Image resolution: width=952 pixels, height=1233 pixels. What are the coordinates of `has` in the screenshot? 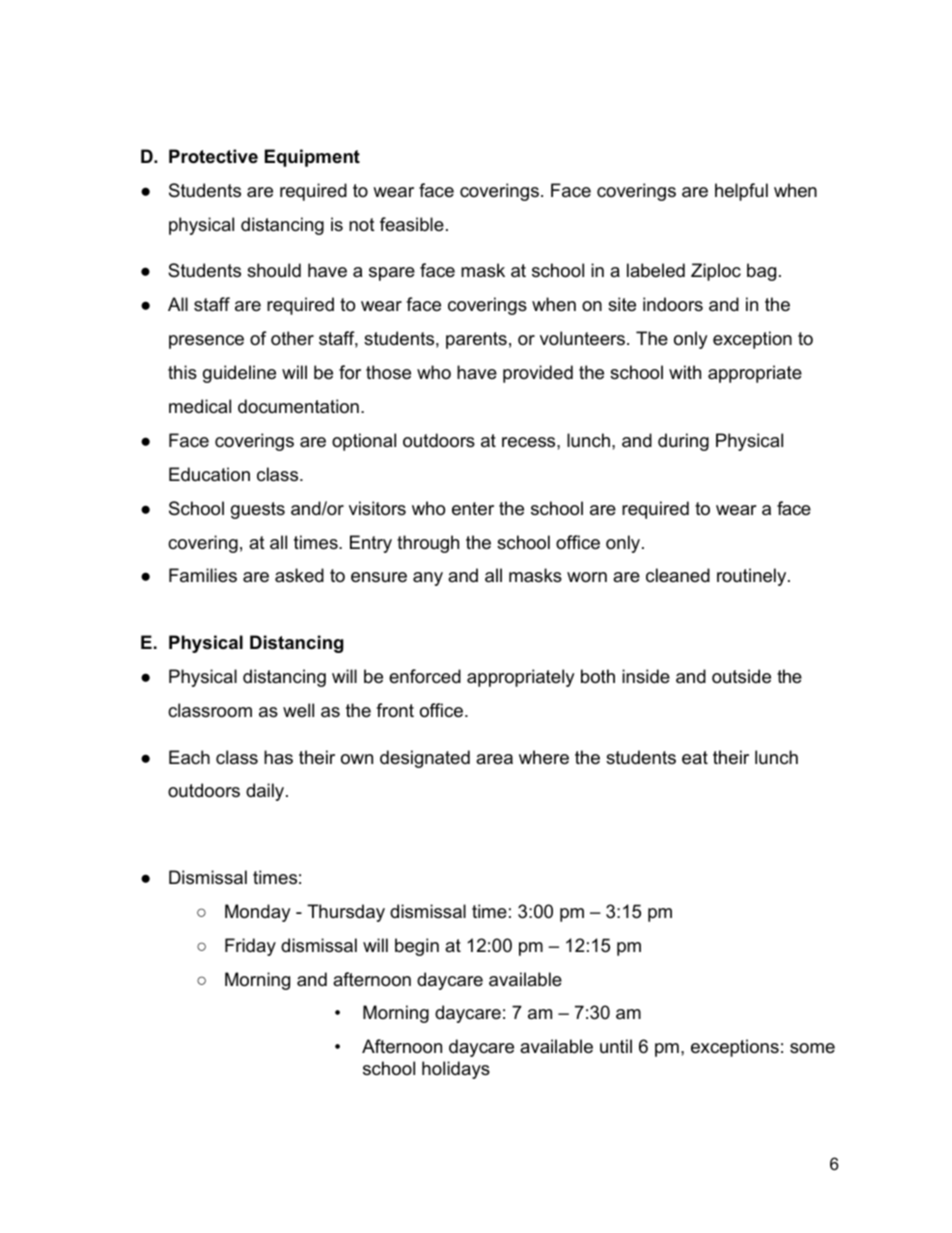 It's located at (278, 757).
